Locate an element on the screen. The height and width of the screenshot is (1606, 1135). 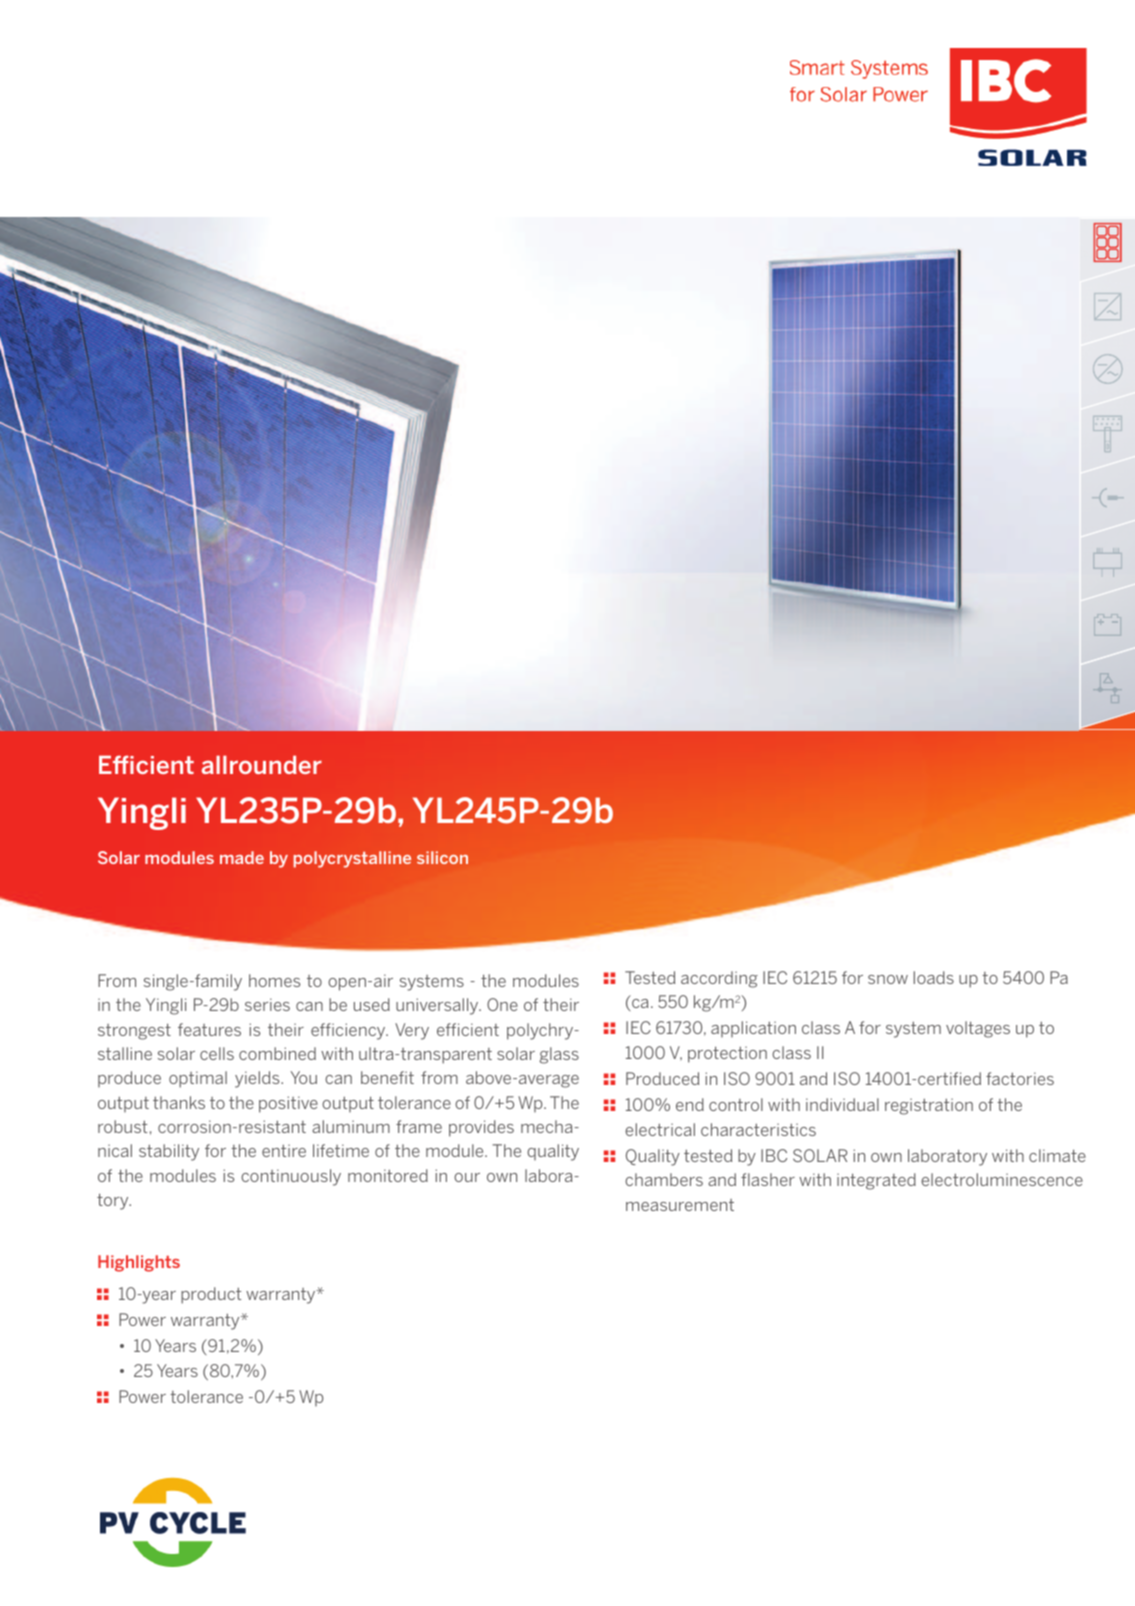
series is located at coordinates (267, 1004).
